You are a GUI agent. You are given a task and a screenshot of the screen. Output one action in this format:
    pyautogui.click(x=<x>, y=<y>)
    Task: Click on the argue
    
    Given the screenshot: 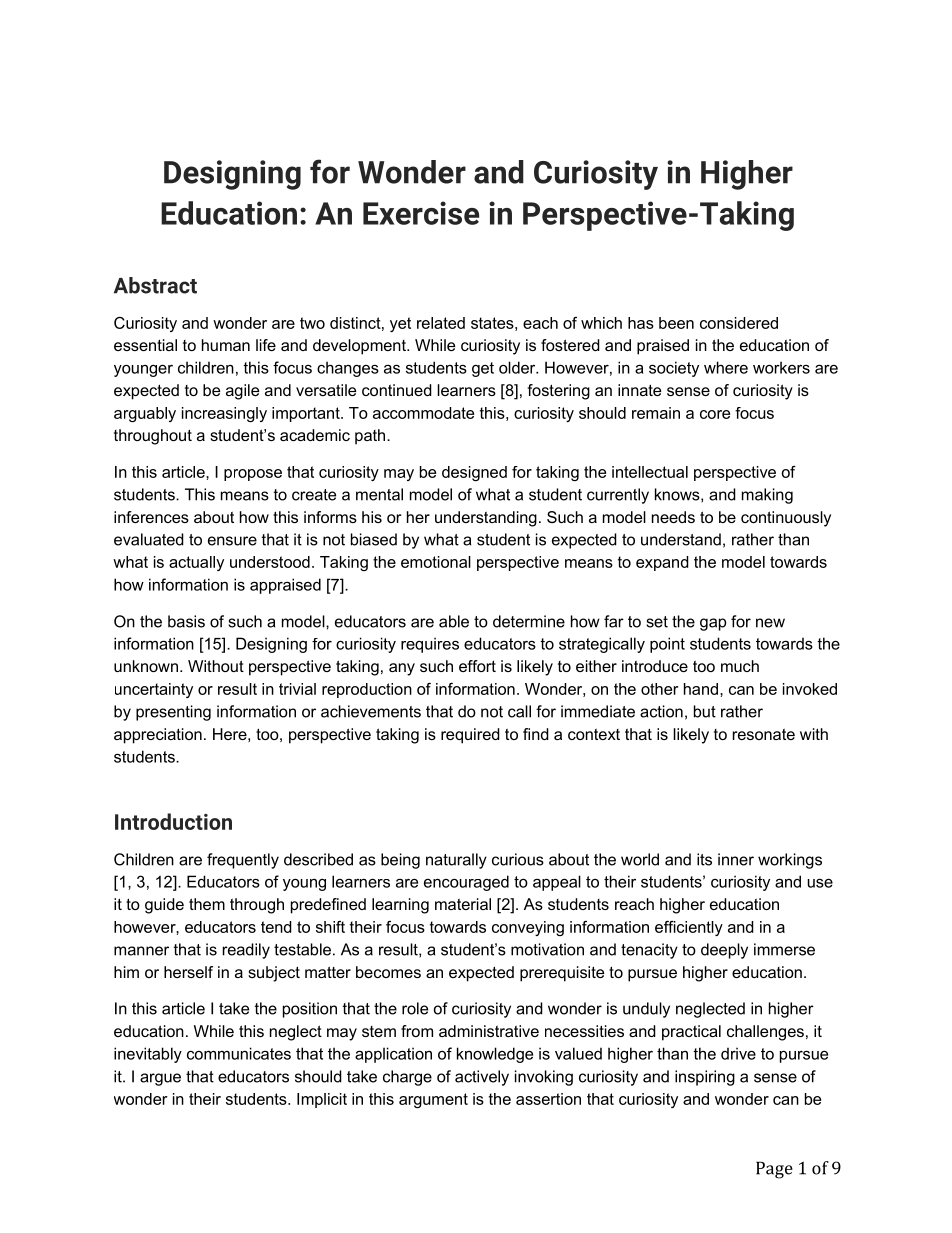 What is the action you would take?
    pyautogui.click(x=160, y=1079)
